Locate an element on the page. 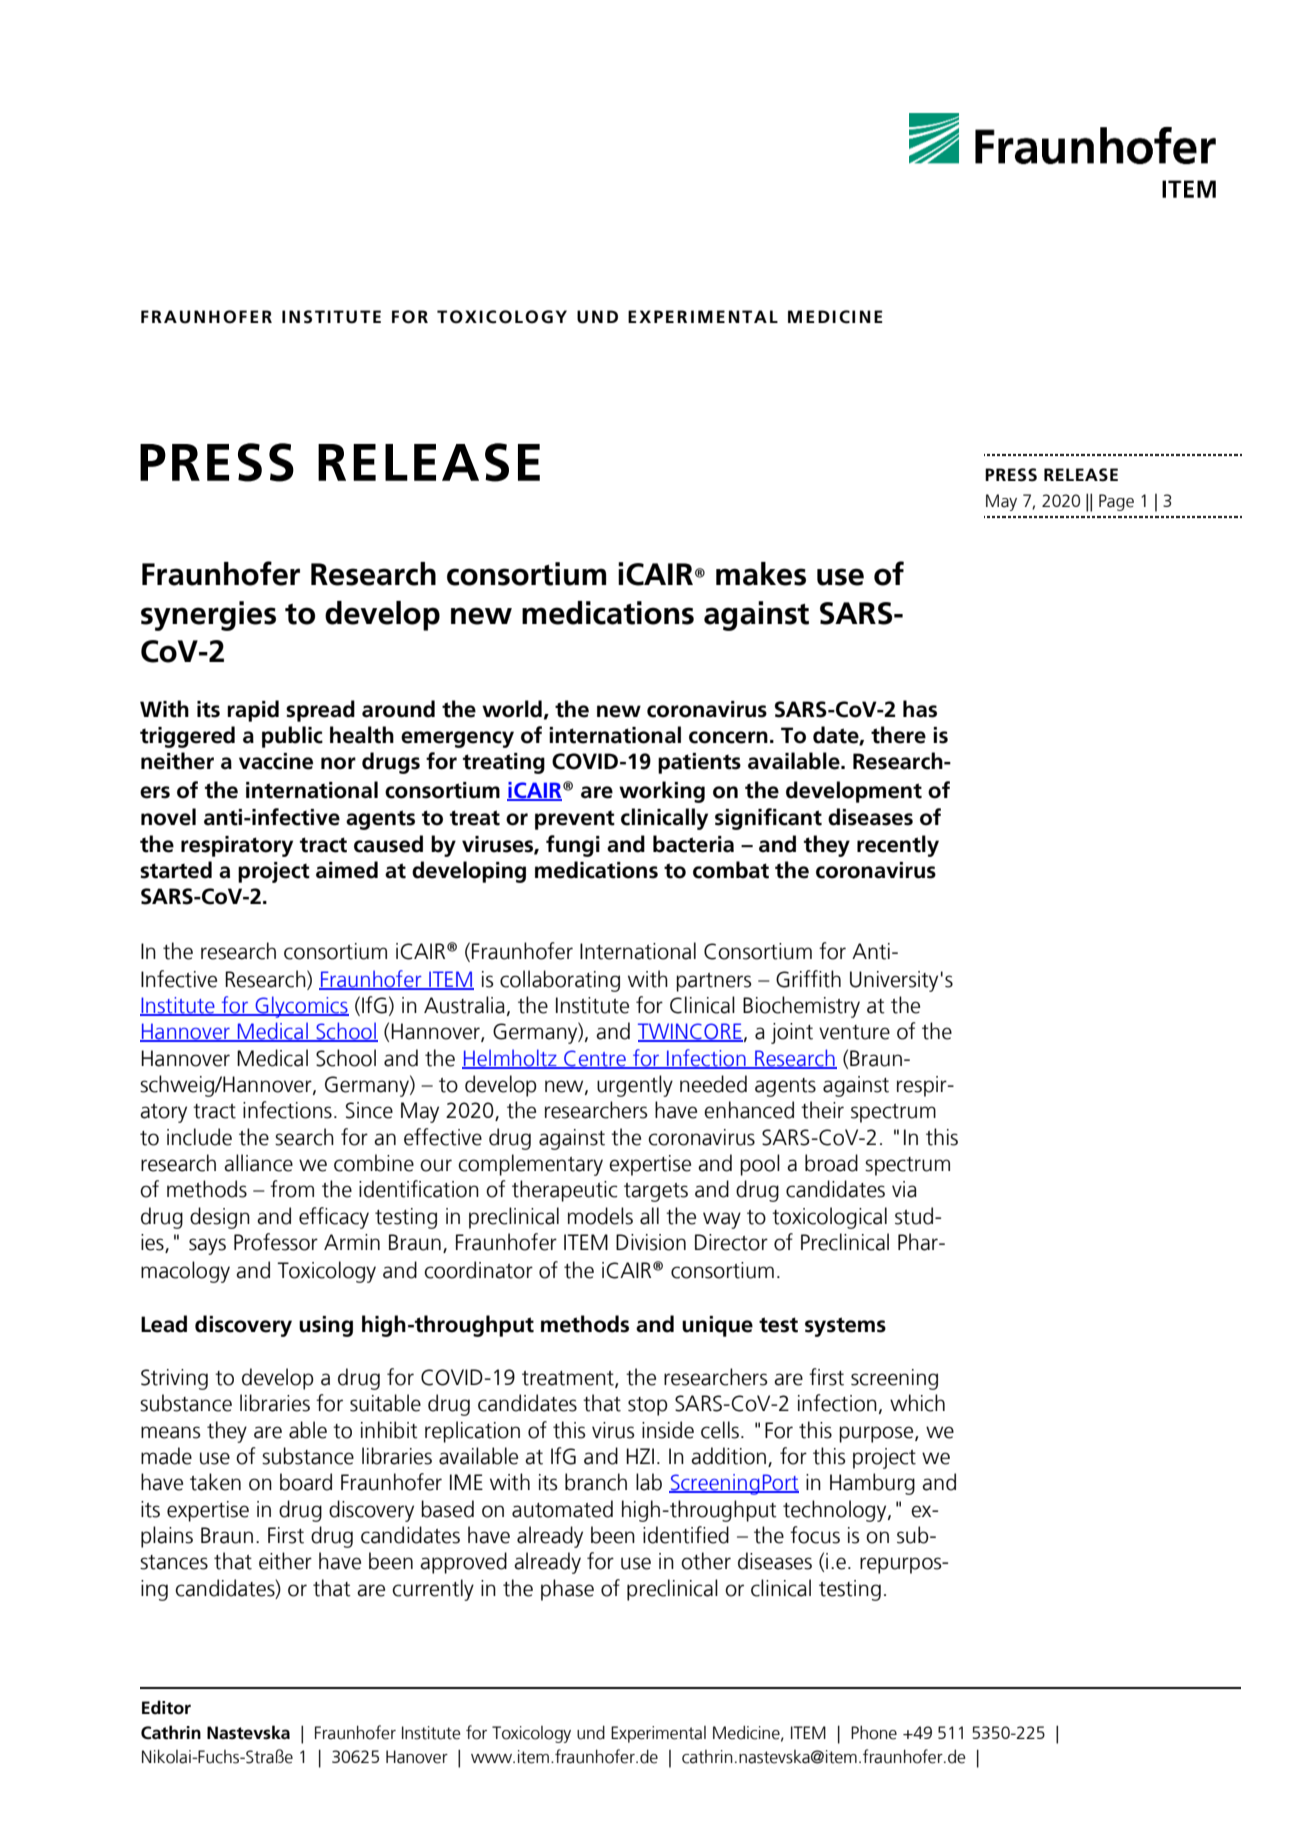 The height and width of the page is (1848, 1307). synergies is located at coordinates (208, 616).
